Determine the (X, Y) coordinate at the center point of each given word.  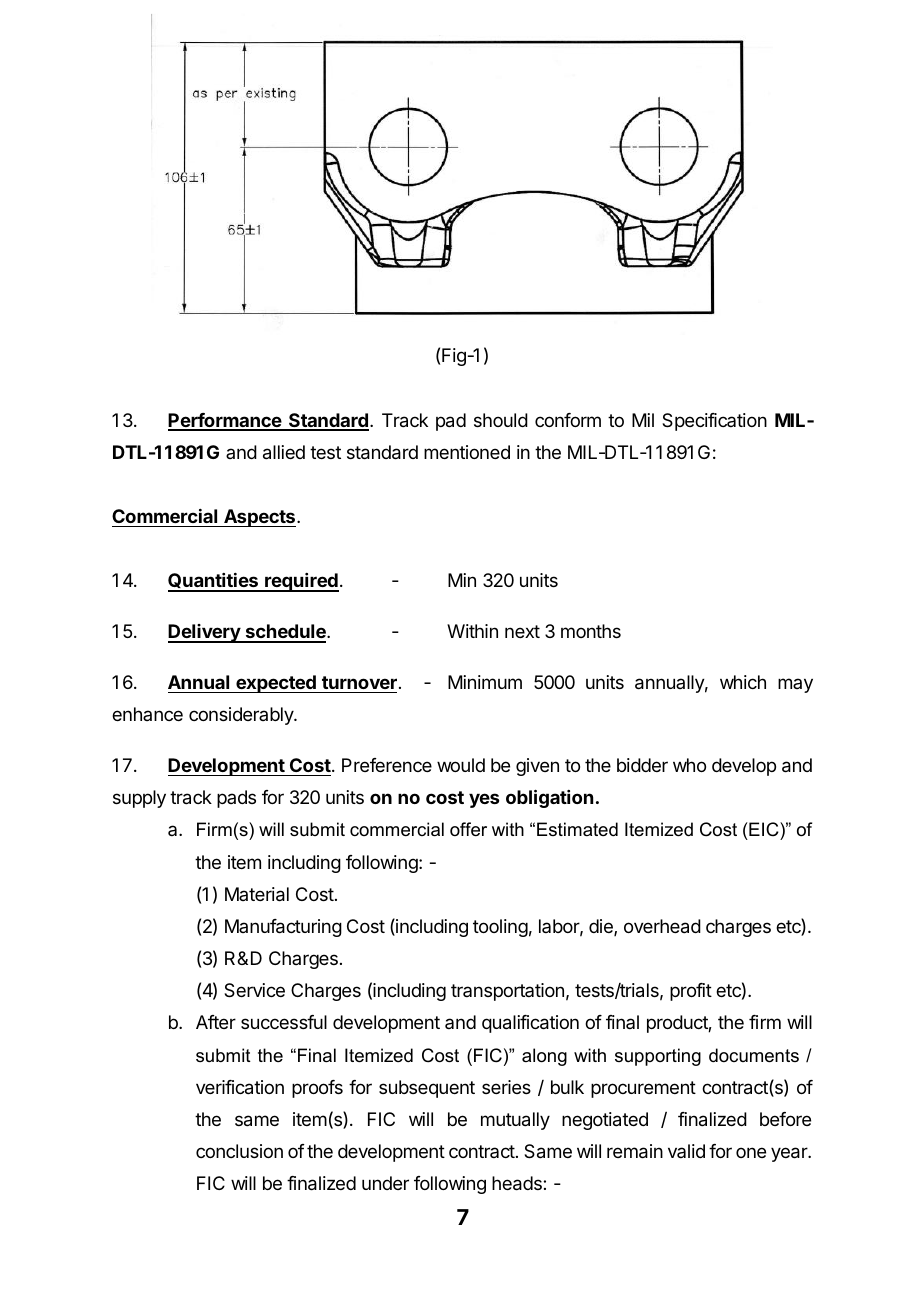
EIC (764, 829)
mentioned (467, 452)
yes (484, 800)
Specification (714, 422)
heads (518, 1183)
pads (236, 799)
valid (686, 1151)
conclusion (239, 1151)
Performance (225, 421)
